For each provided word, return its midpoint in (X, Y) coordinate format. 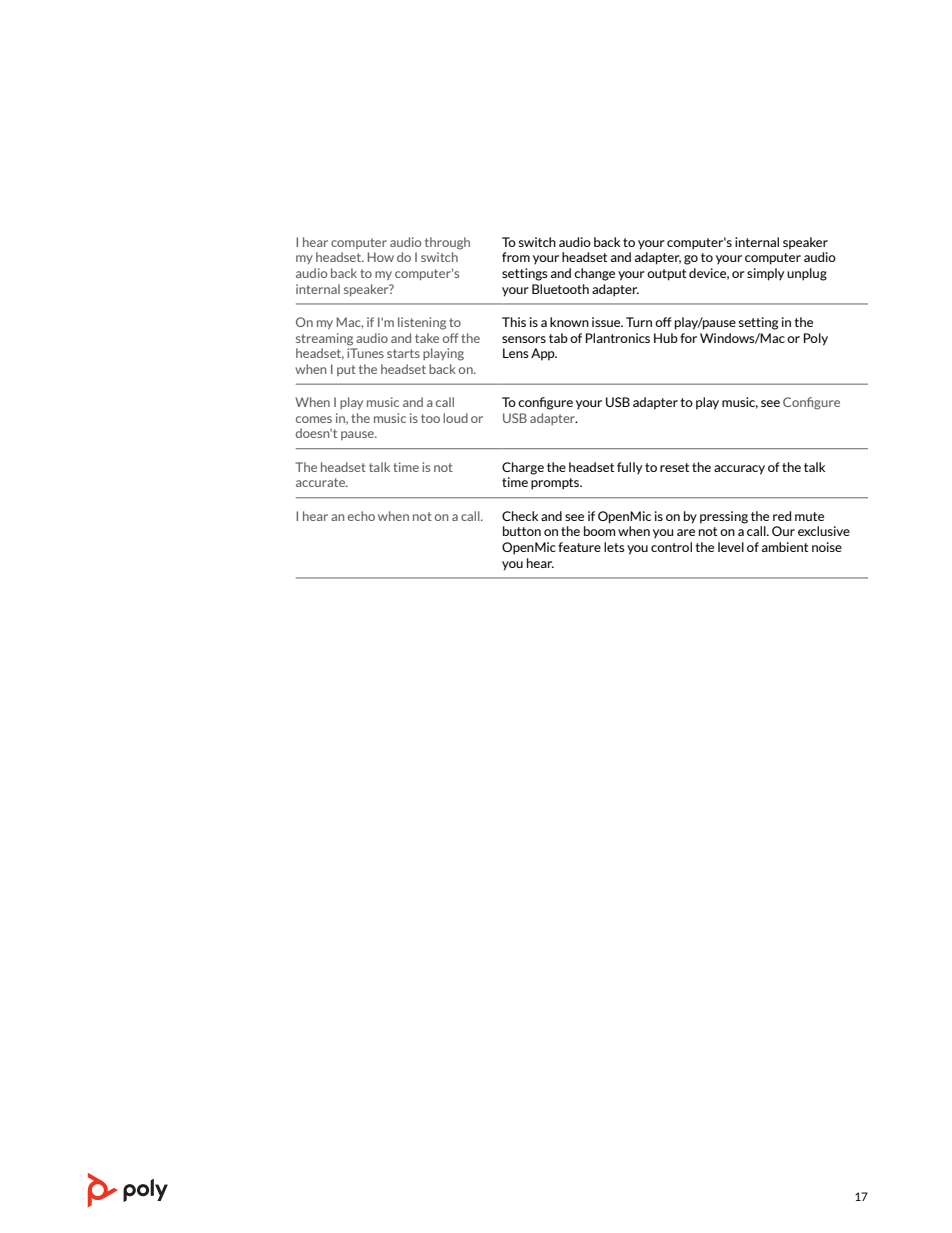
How (381, 257)
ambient (785, 547)
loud (455, 418)
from (516, 257)
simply (765, 274)
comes (314, 419)
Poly (816, 339)
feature (579, 547)
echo (361, 516)
